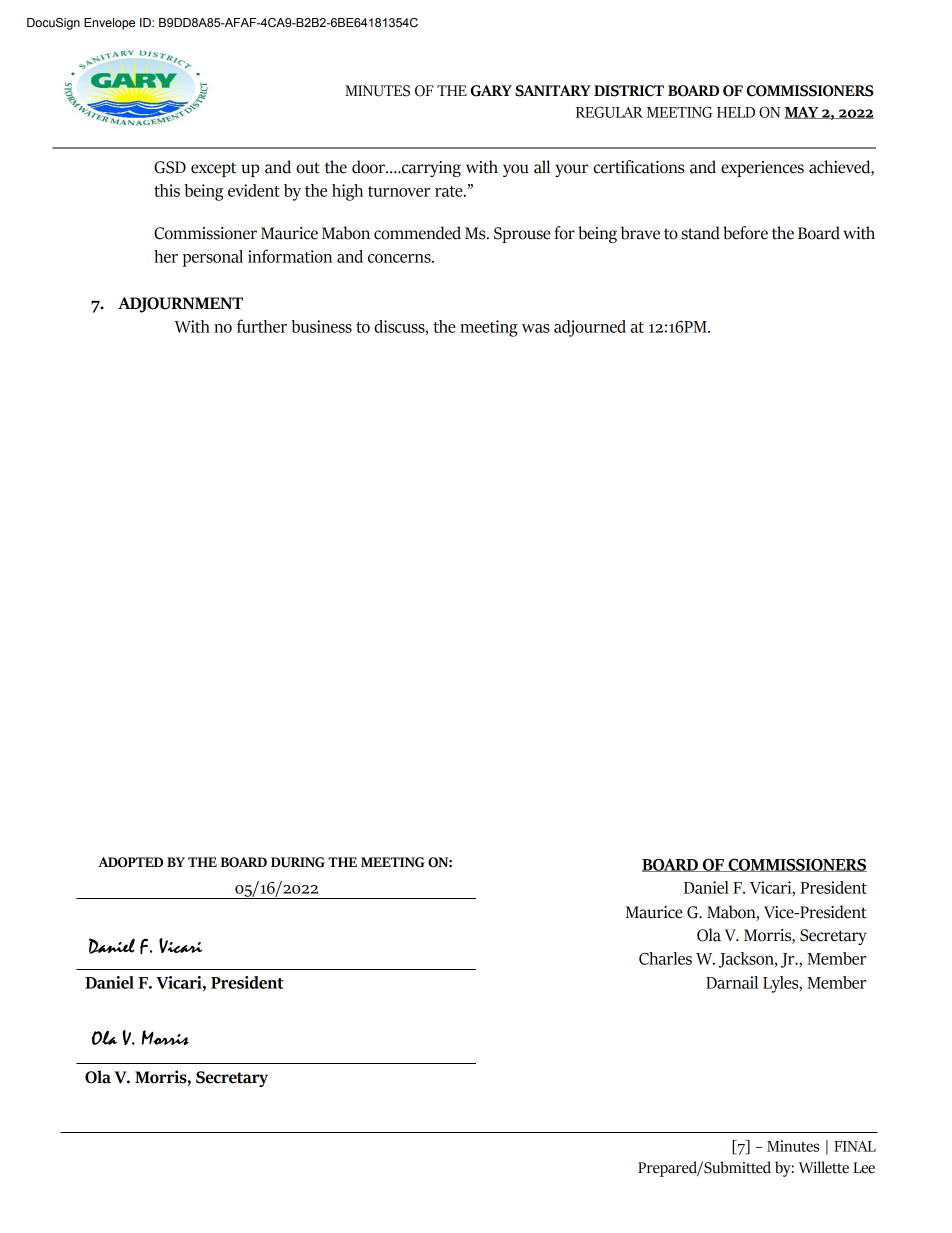 The image size is (952, 1233). Describe the element at coordinates (802, 112) in the page. I see `MAY` at that location.
